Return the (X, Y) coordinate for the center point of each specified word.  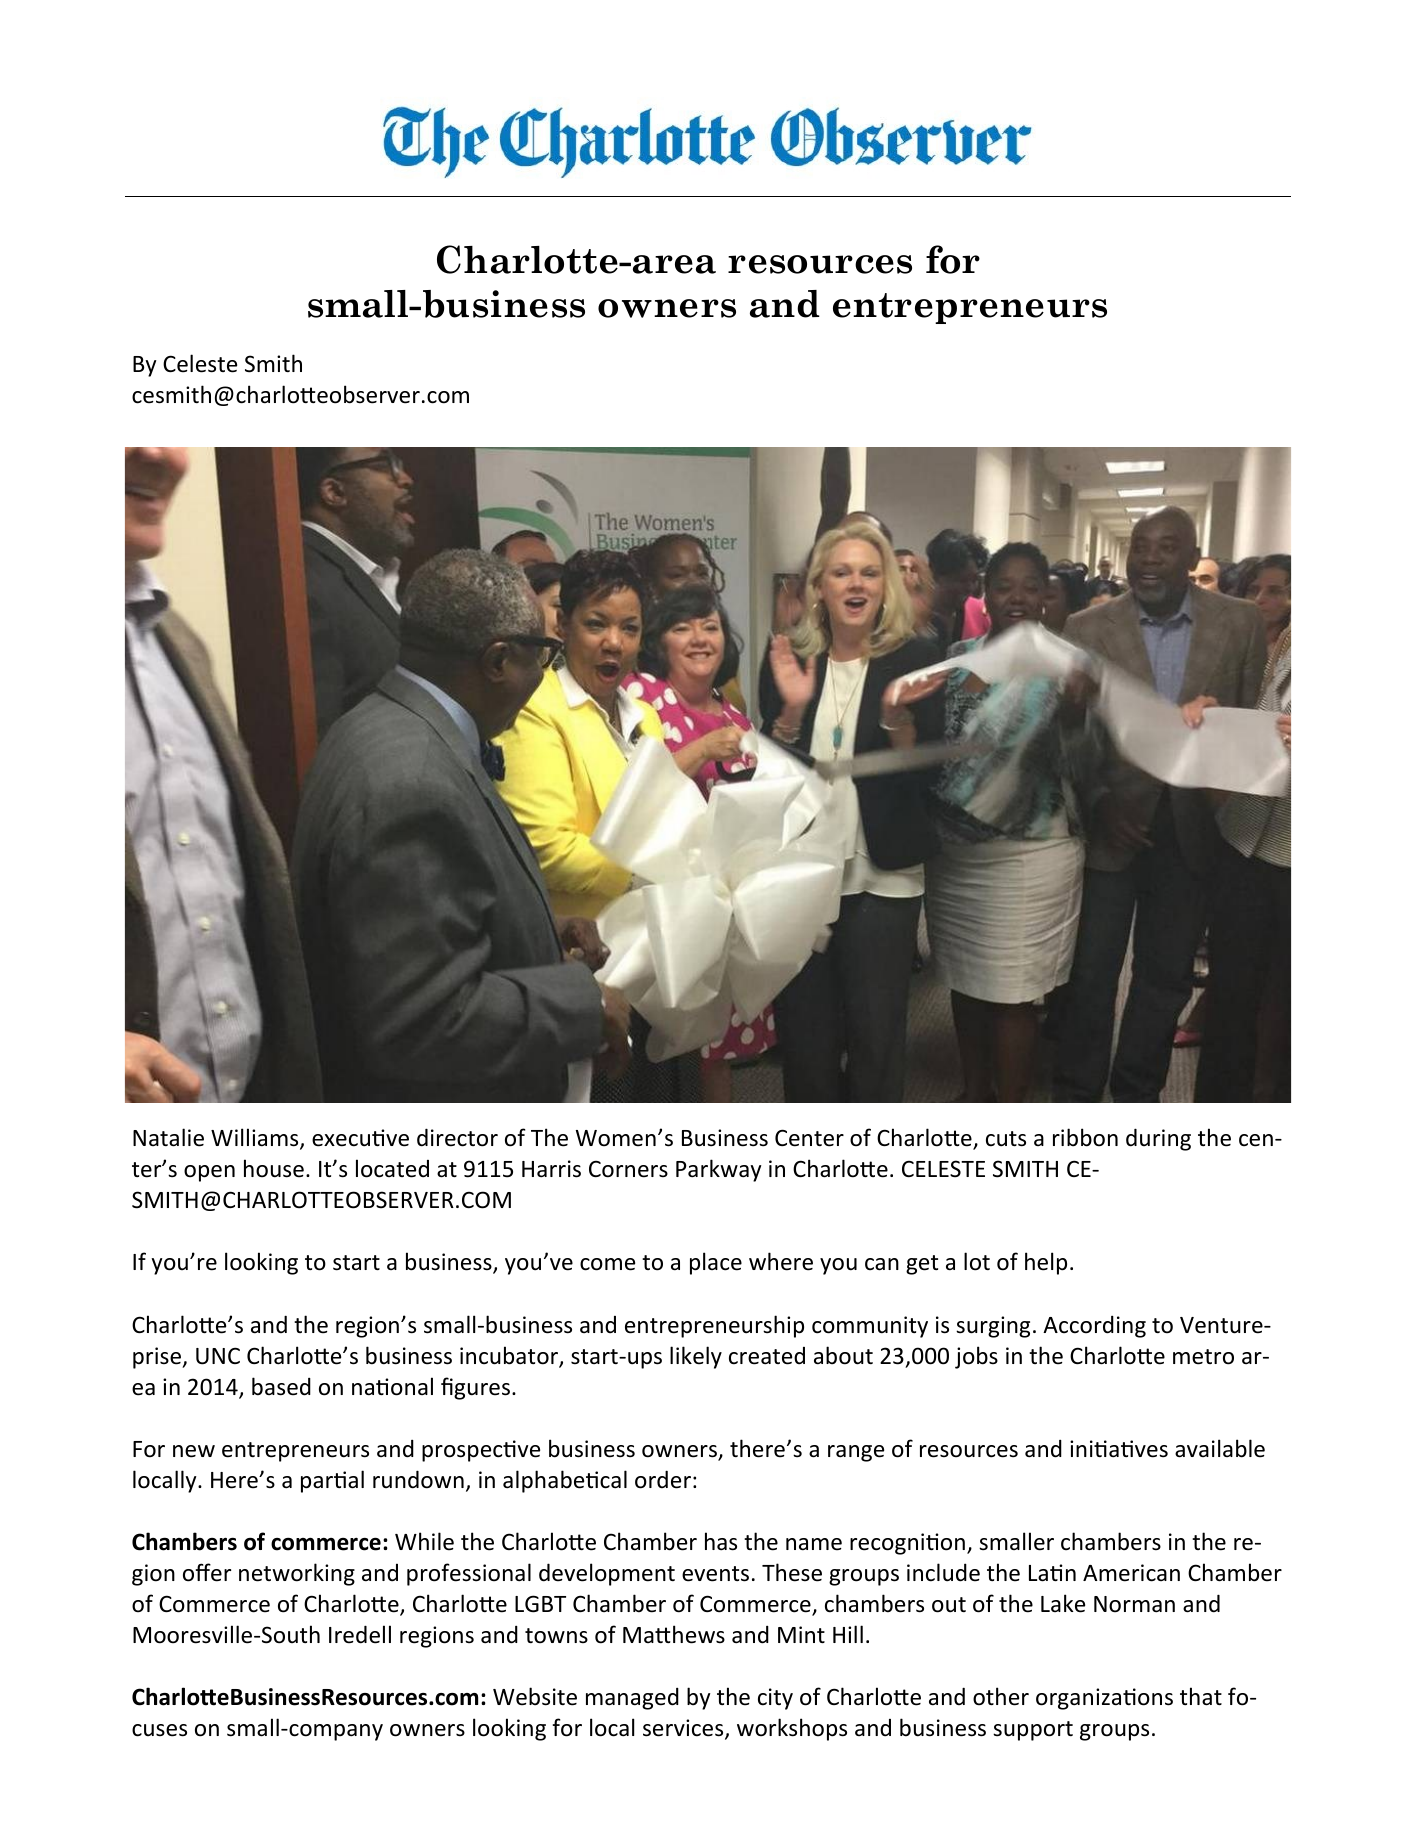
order (663, 1479)
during (1158, 1139)
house (274, 1168)
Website (535, 1696)
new (194, 1451)
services (684, 1729)
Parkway (718, 1170)
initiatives (1119, 1449)
